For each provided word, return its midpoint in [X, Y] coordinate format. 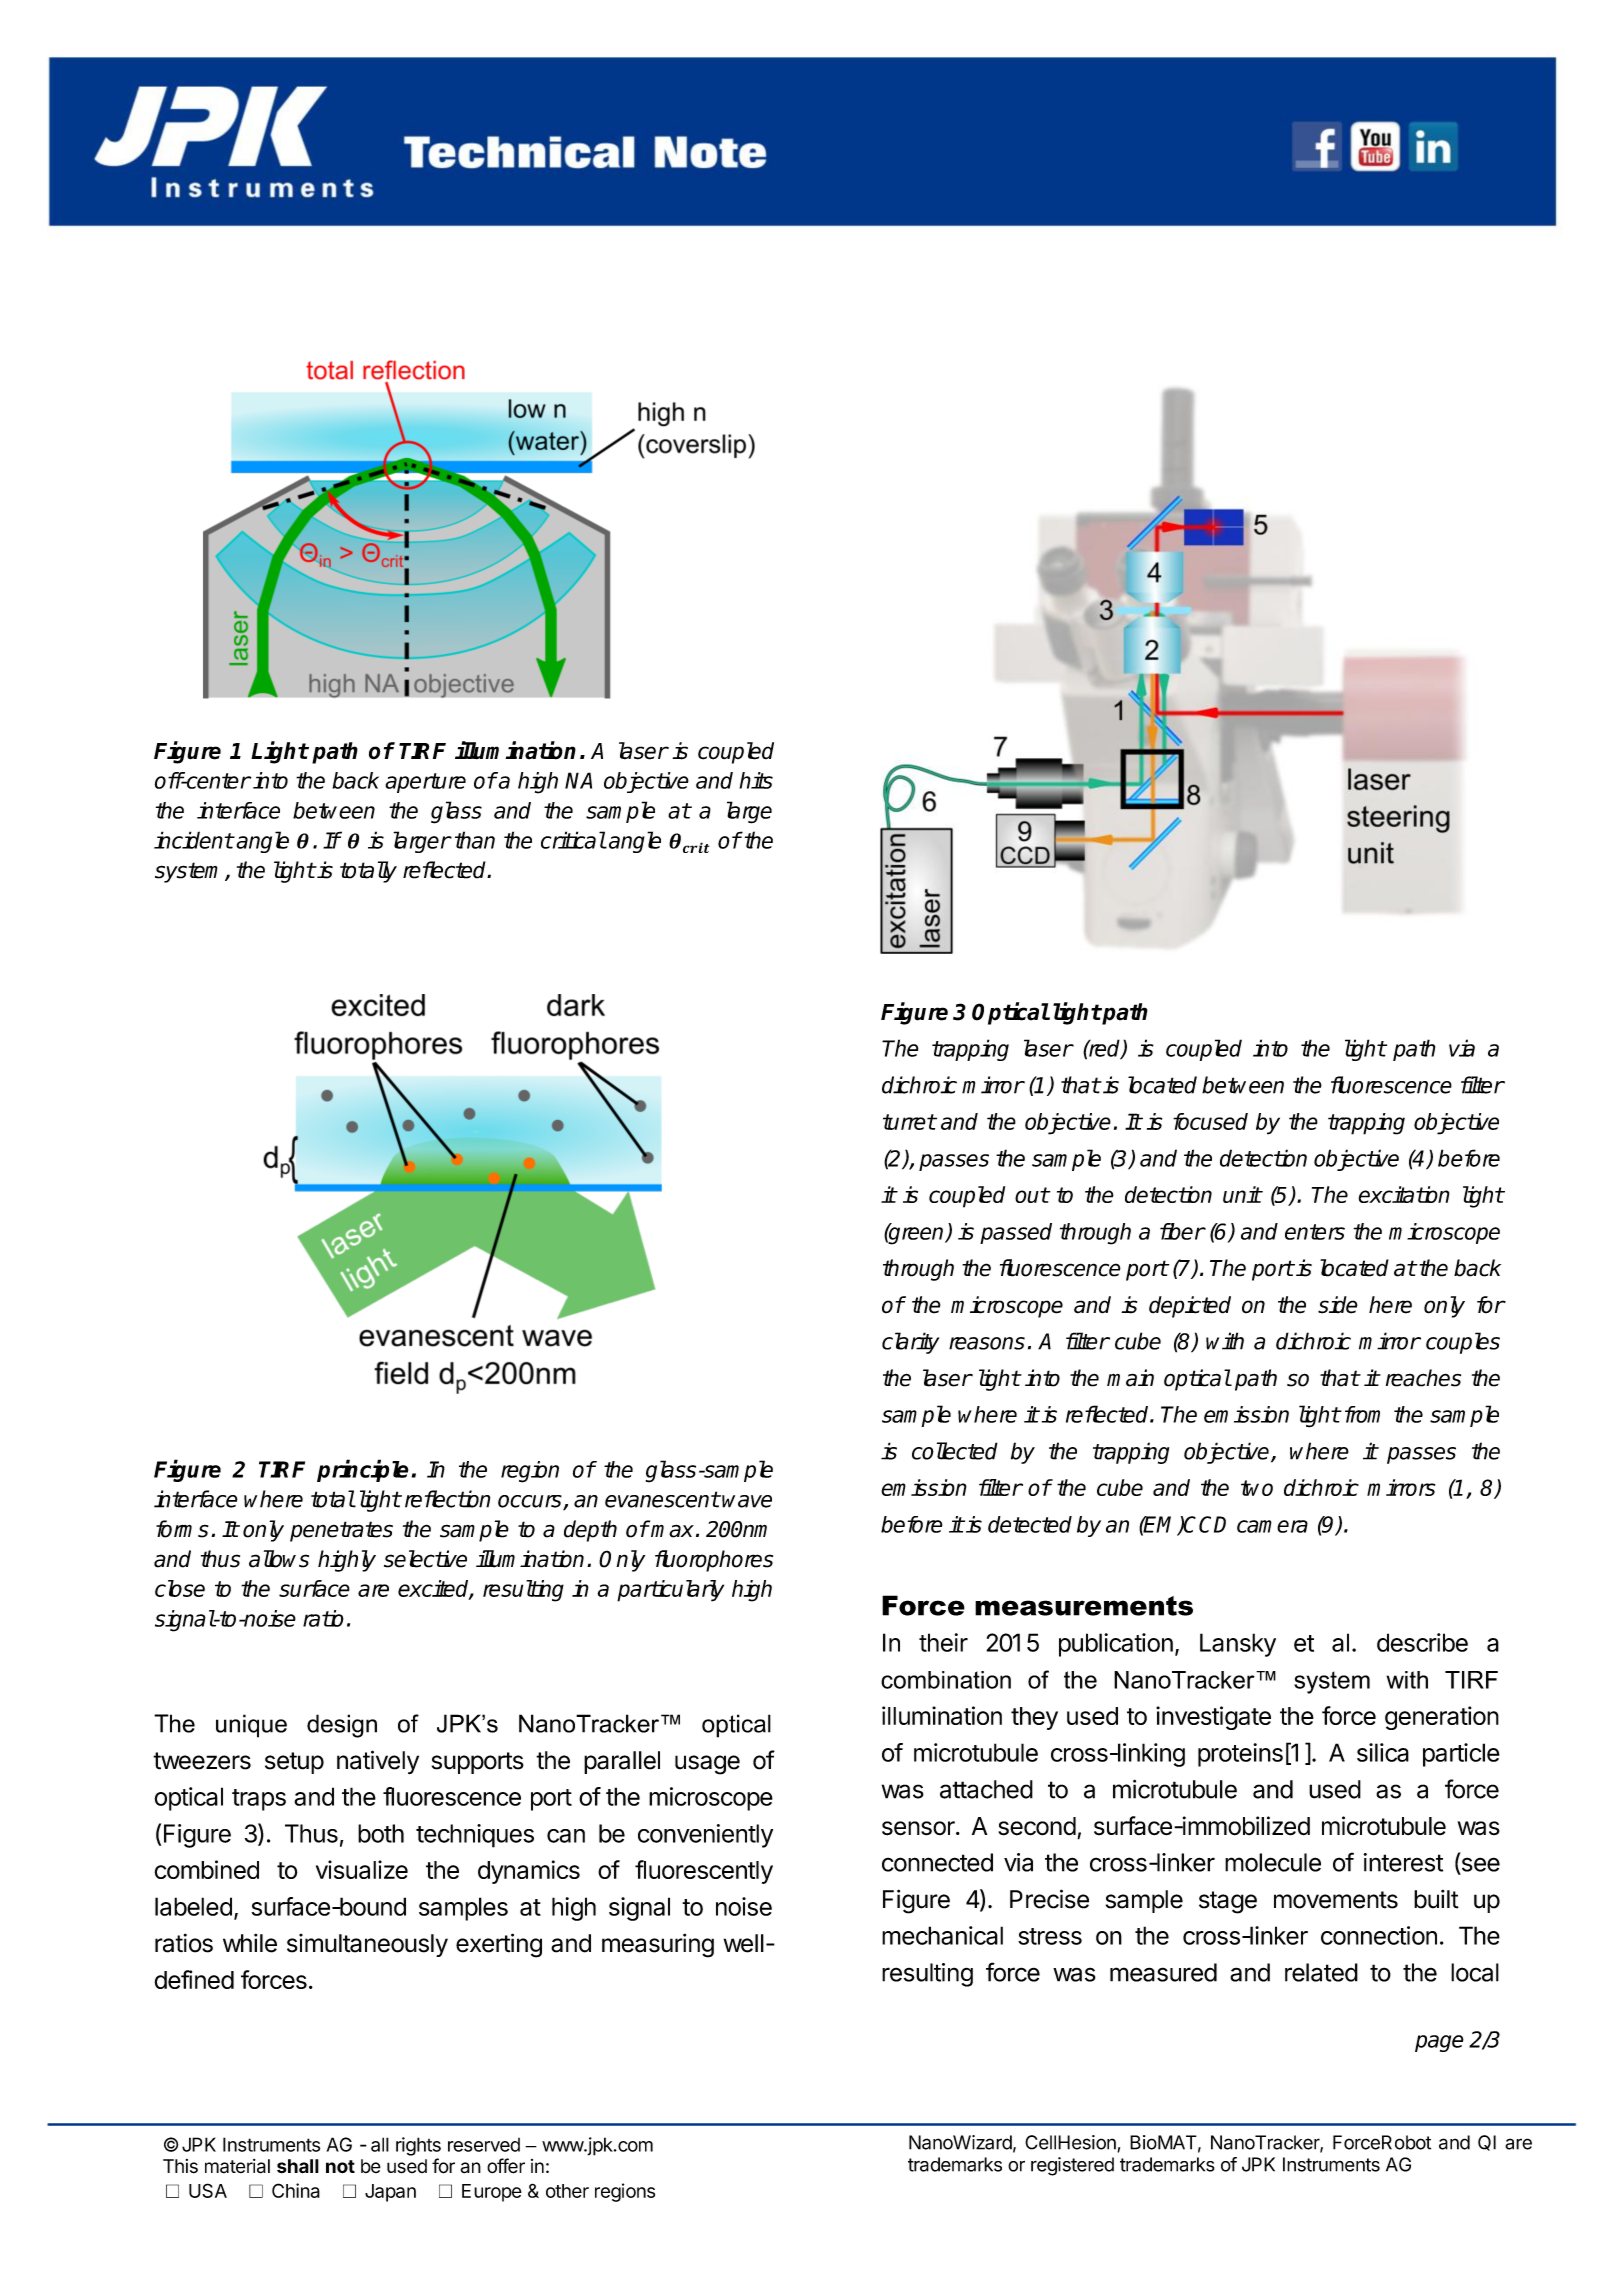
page [1439, 2043]
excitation [1404, 1194]
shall [298, 2166]
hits [756, 780]
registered [1072, 2166]
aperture [425, 783]
